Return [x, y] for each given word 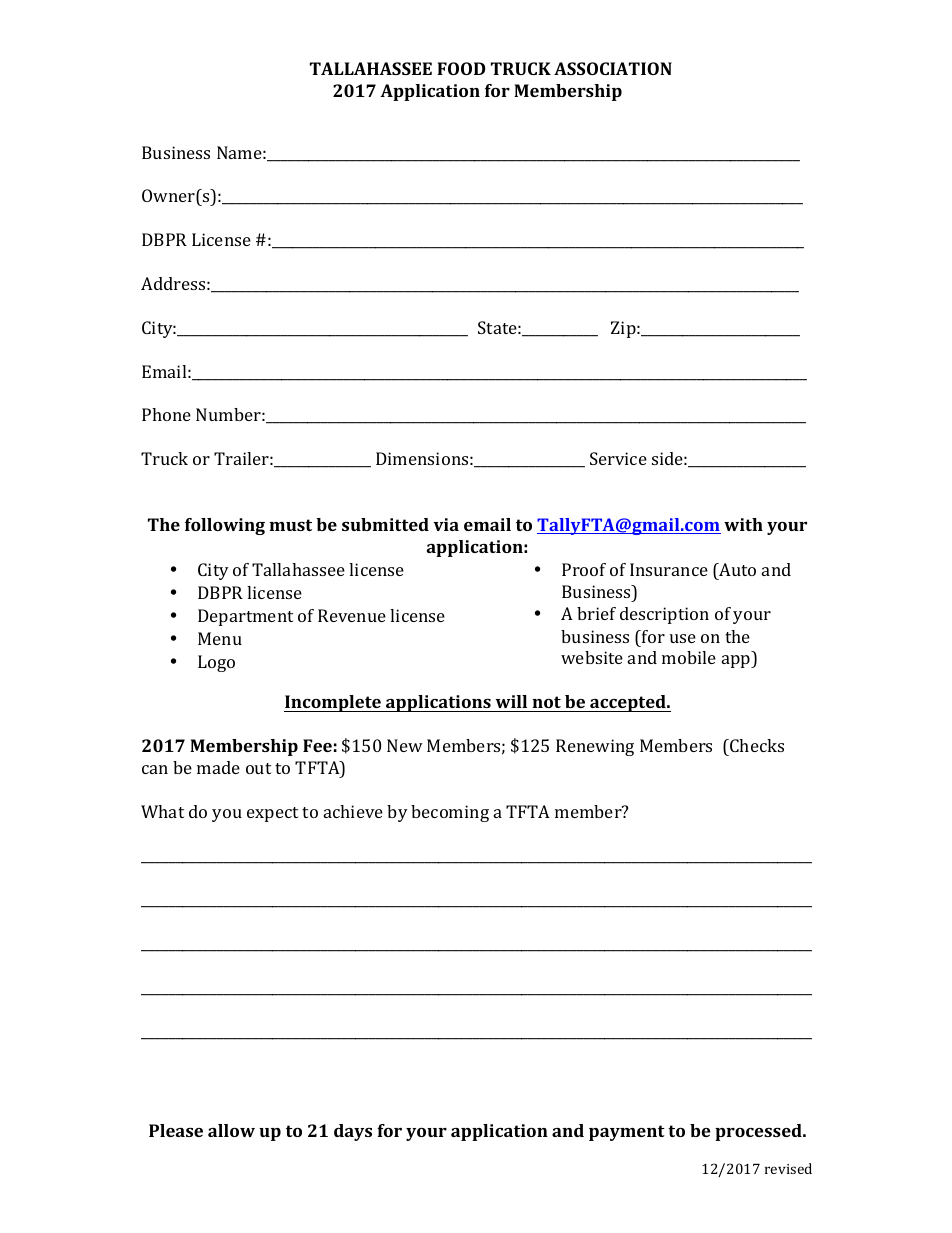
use [683, 638]
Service [618, 458]
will [511, 701]
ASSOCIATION [613, 68]
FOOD [461, 68]
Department [245, 617]
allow [231, 1130]
